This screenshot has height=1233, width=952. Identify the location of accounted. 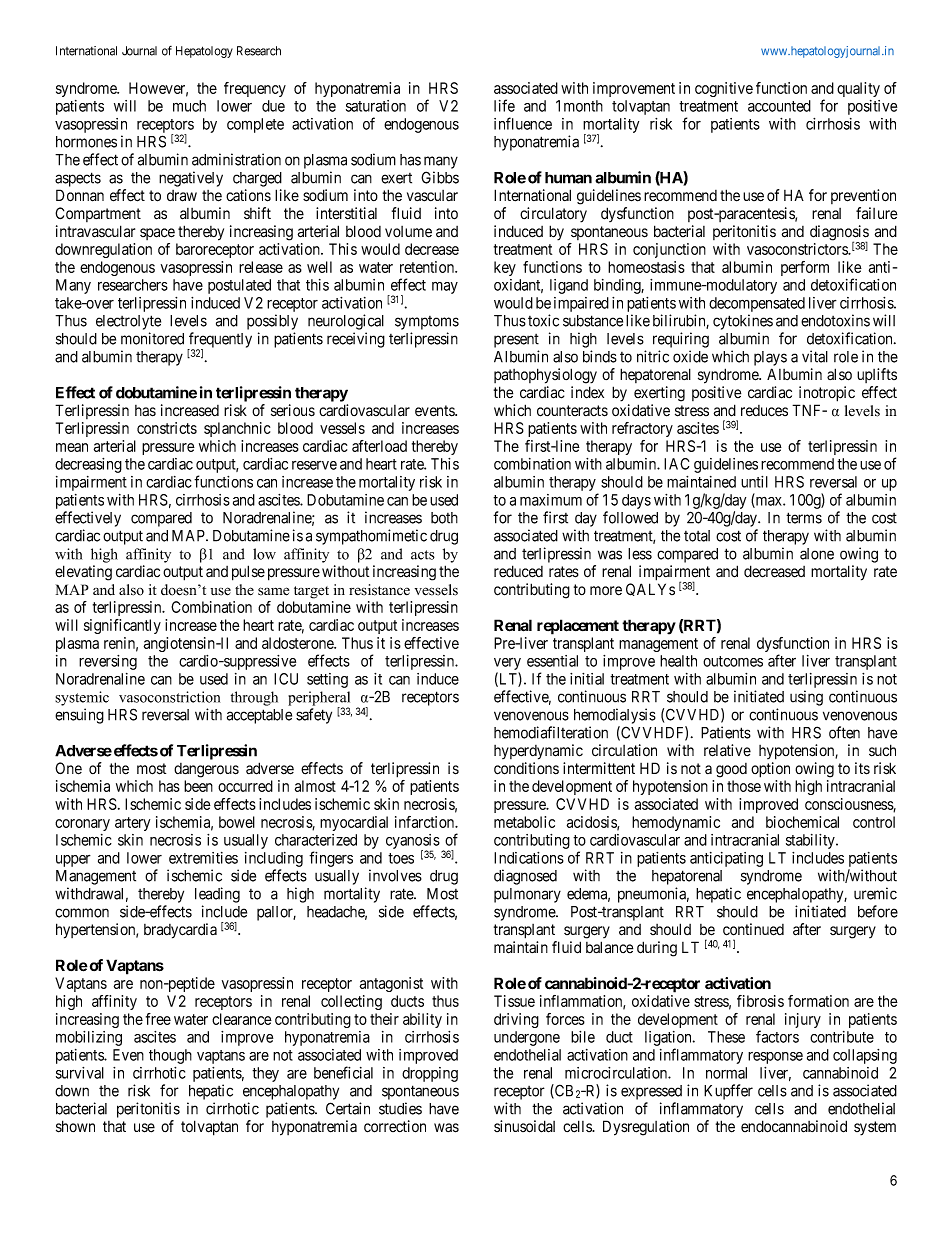
(779, 106).
